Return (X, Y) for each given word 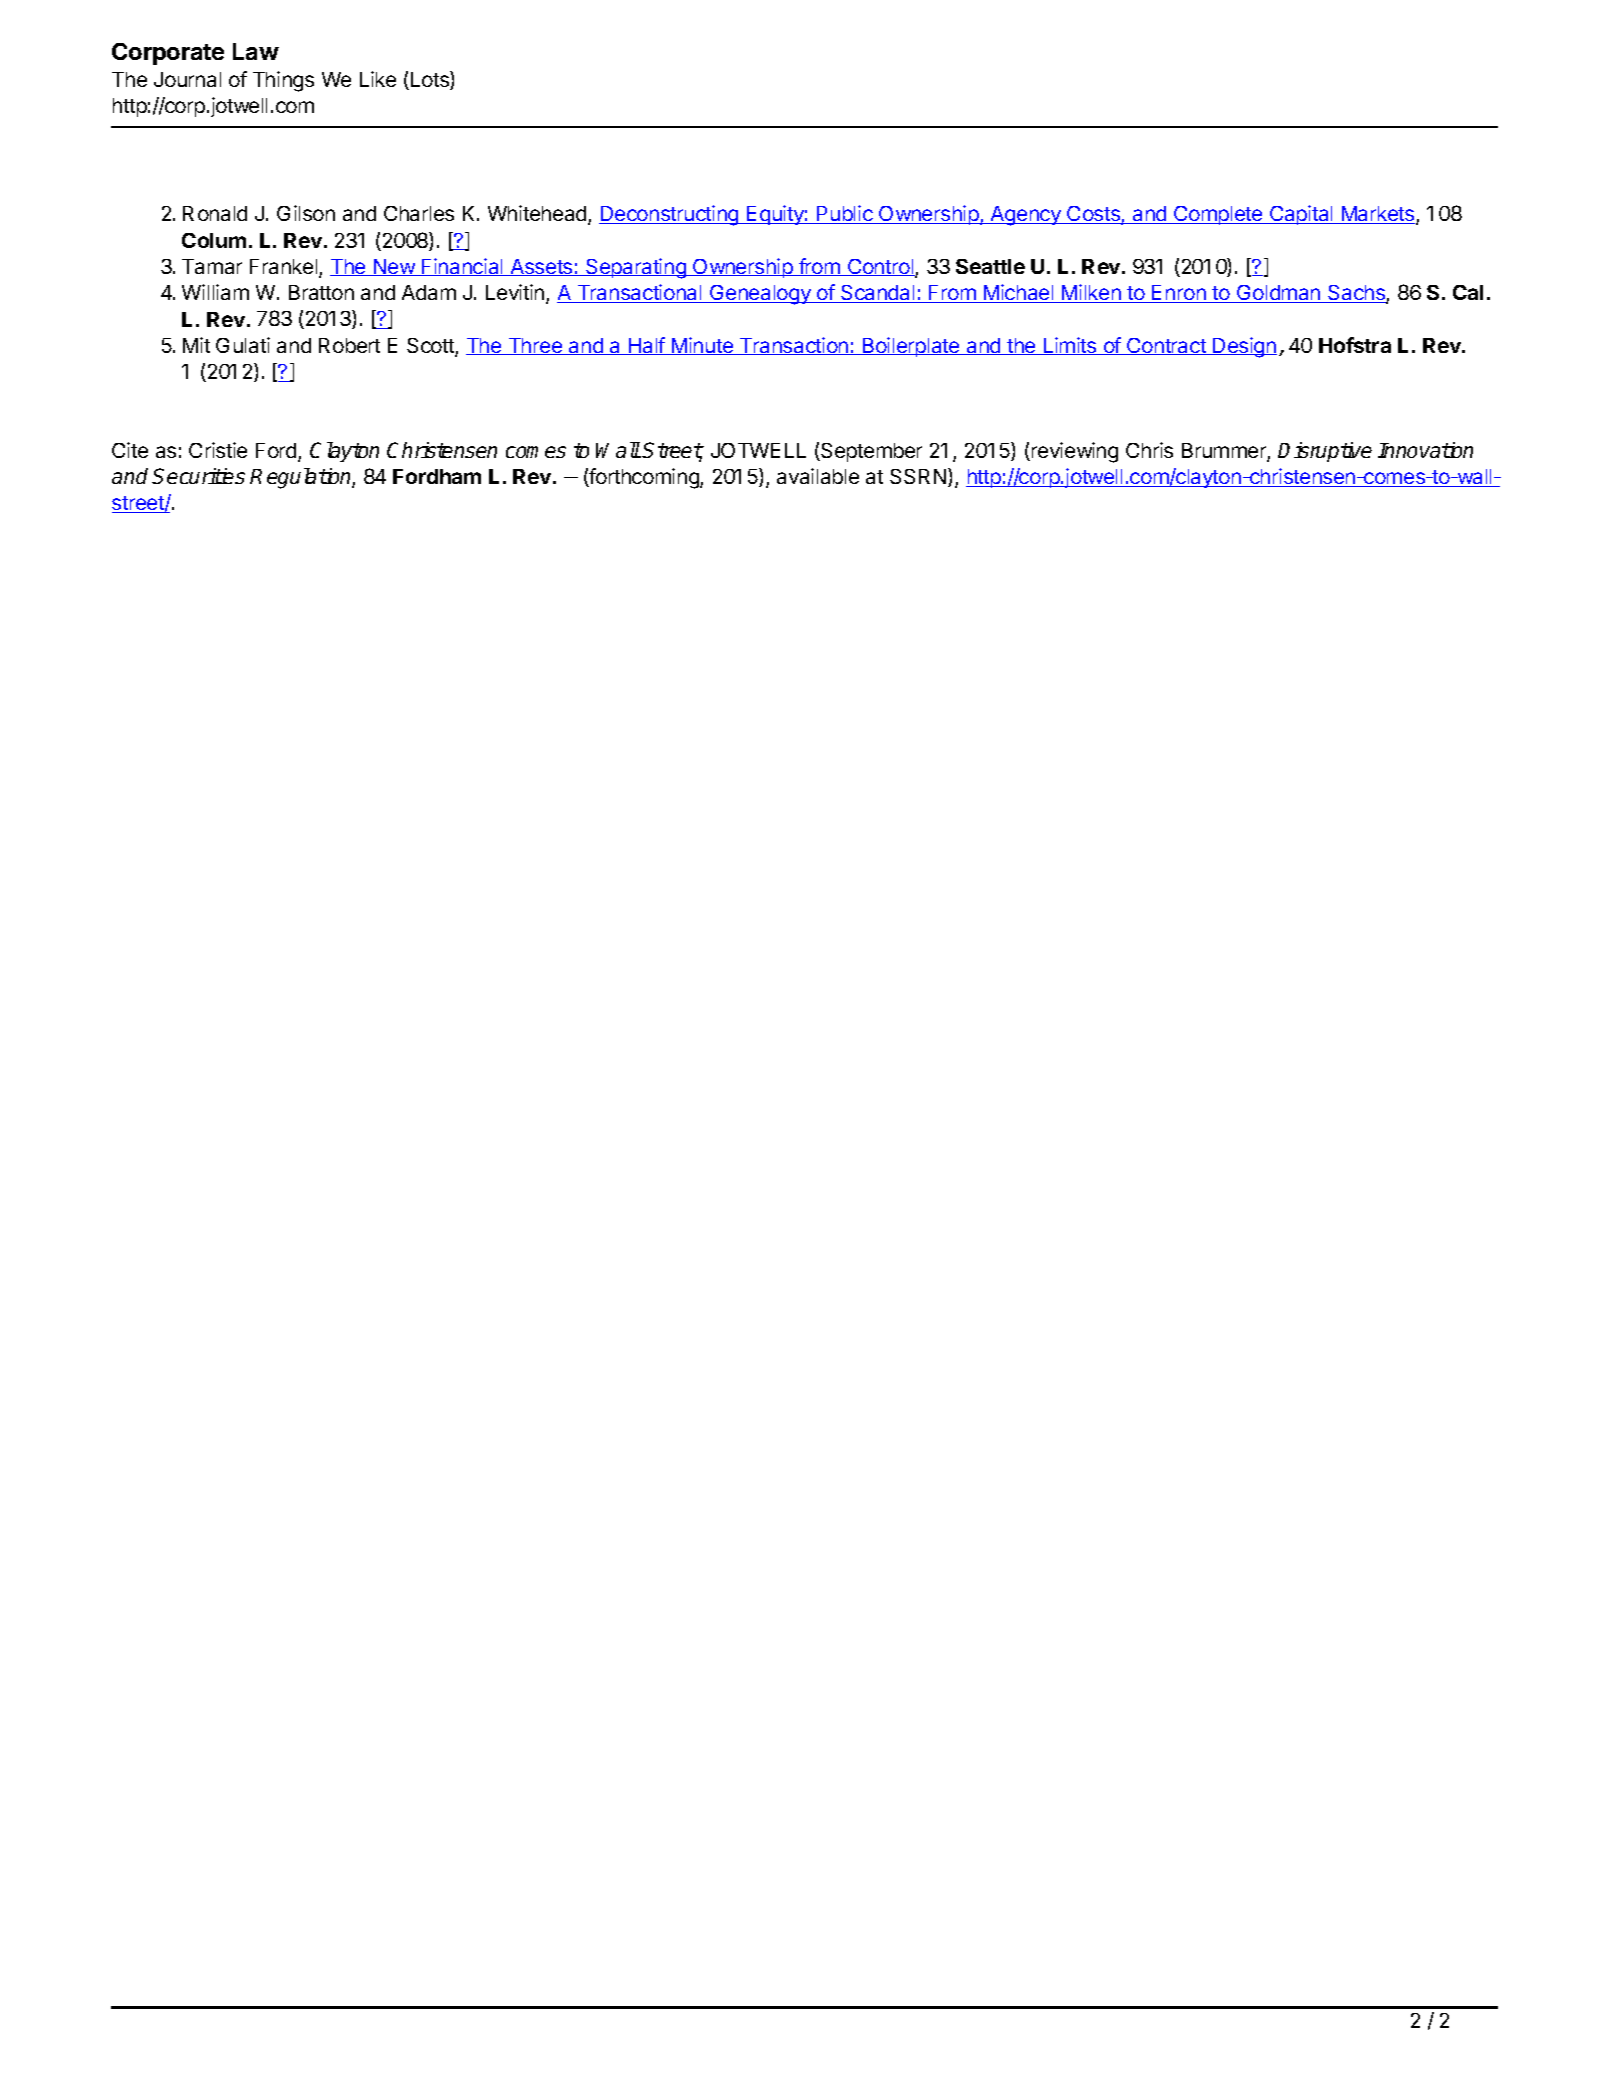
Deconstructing (670, 215)
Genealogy (760, 295)
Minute (702, 346)
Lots (431, 80)
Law (256, 51)
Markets (1378, 215)
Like (378, 79)
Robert (349, 345)
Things (283, 81)
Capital (1302, 215)
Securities (198, 476)
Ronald (215, 213)
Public (845, 214)
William (215, 292)
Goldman (1279, 294)
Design (1244, 347)
